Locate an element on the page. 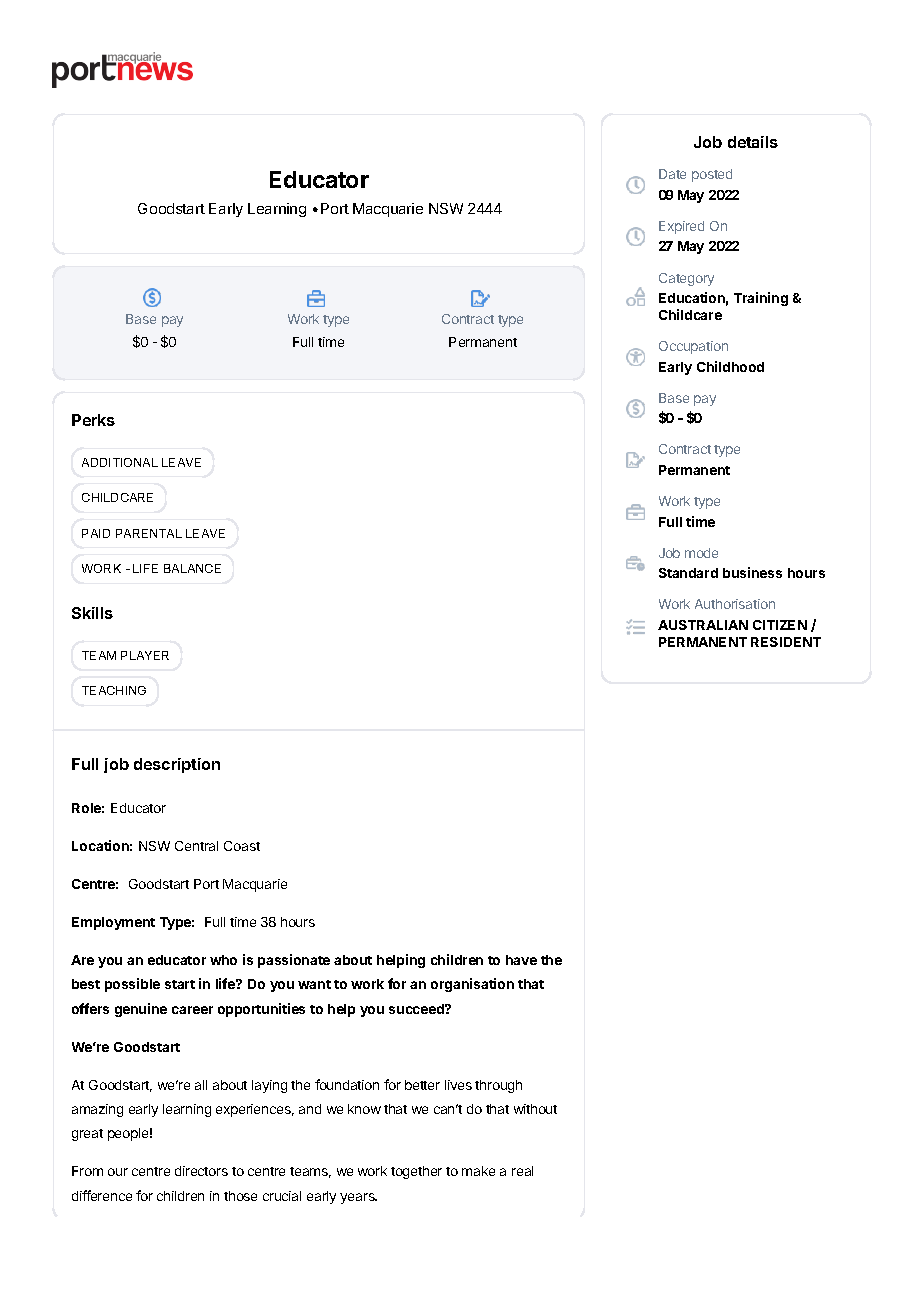 This page has height=1308, width=924. RESIDENT is located at coordinates (786, 642).
